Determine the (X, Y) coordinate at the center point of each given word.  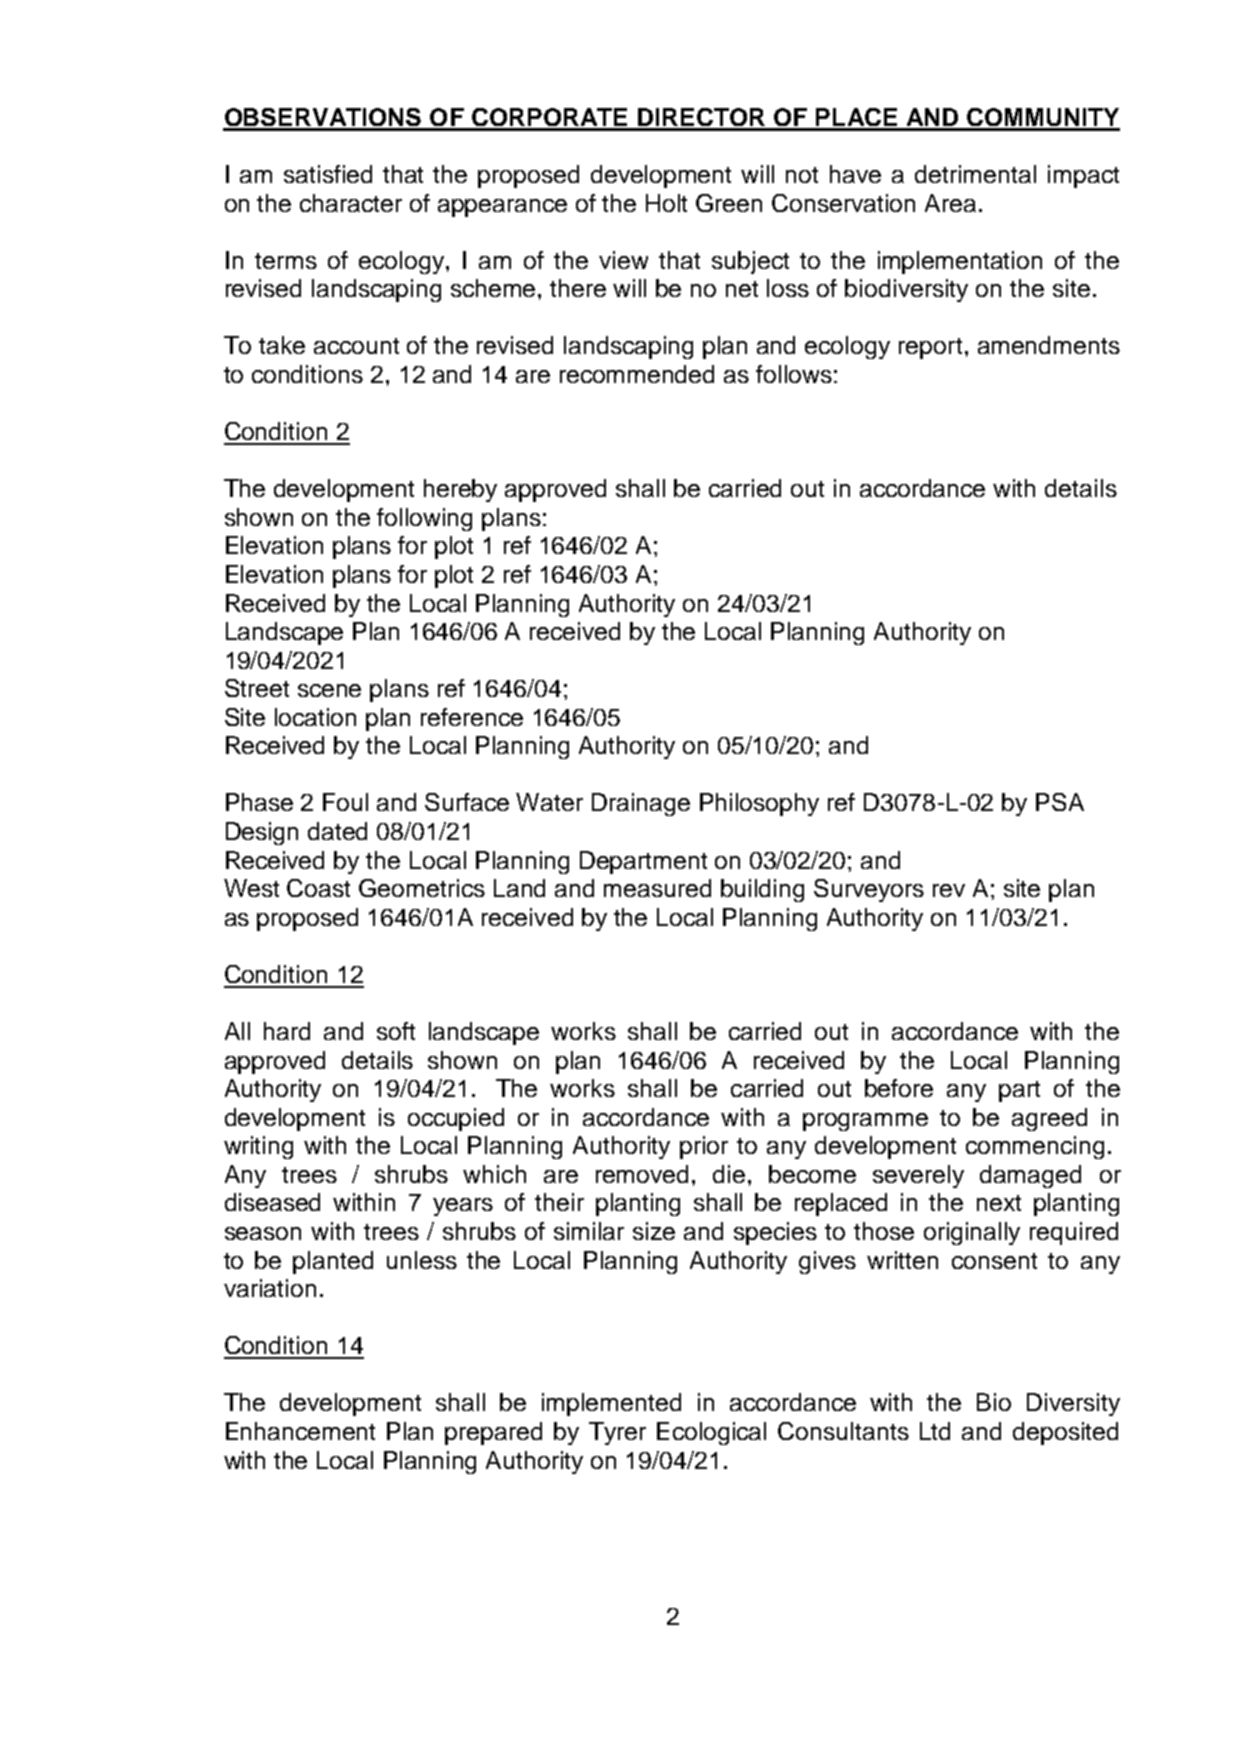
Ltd (935, 1431)
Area (950, 203)
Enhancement (300, 1431)
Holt (666, 203)
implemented (611, 1404)
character (351, 203)
